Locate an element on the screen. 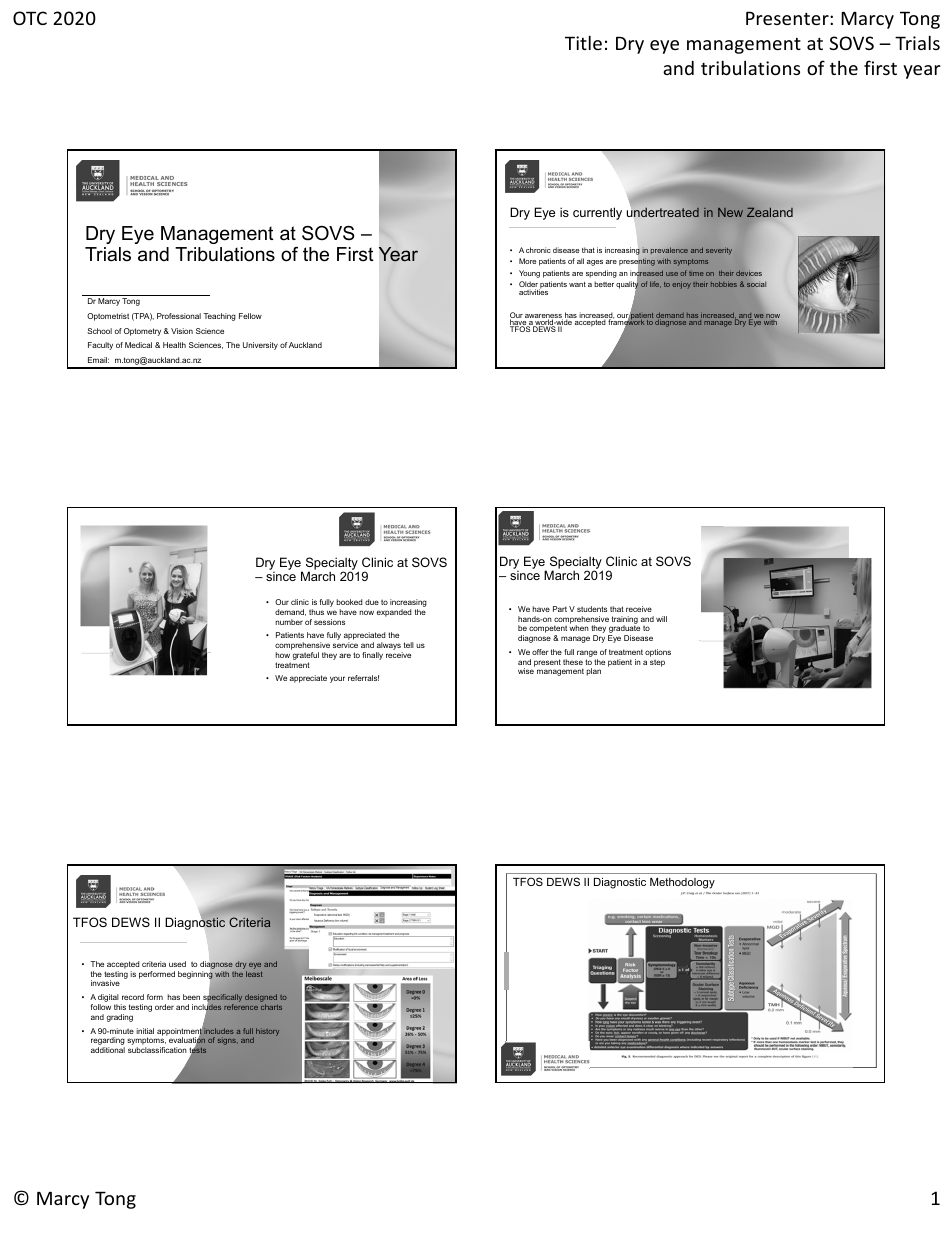 This screenshot has width=952, height=1233. will is located at coordinates (661, 619).
